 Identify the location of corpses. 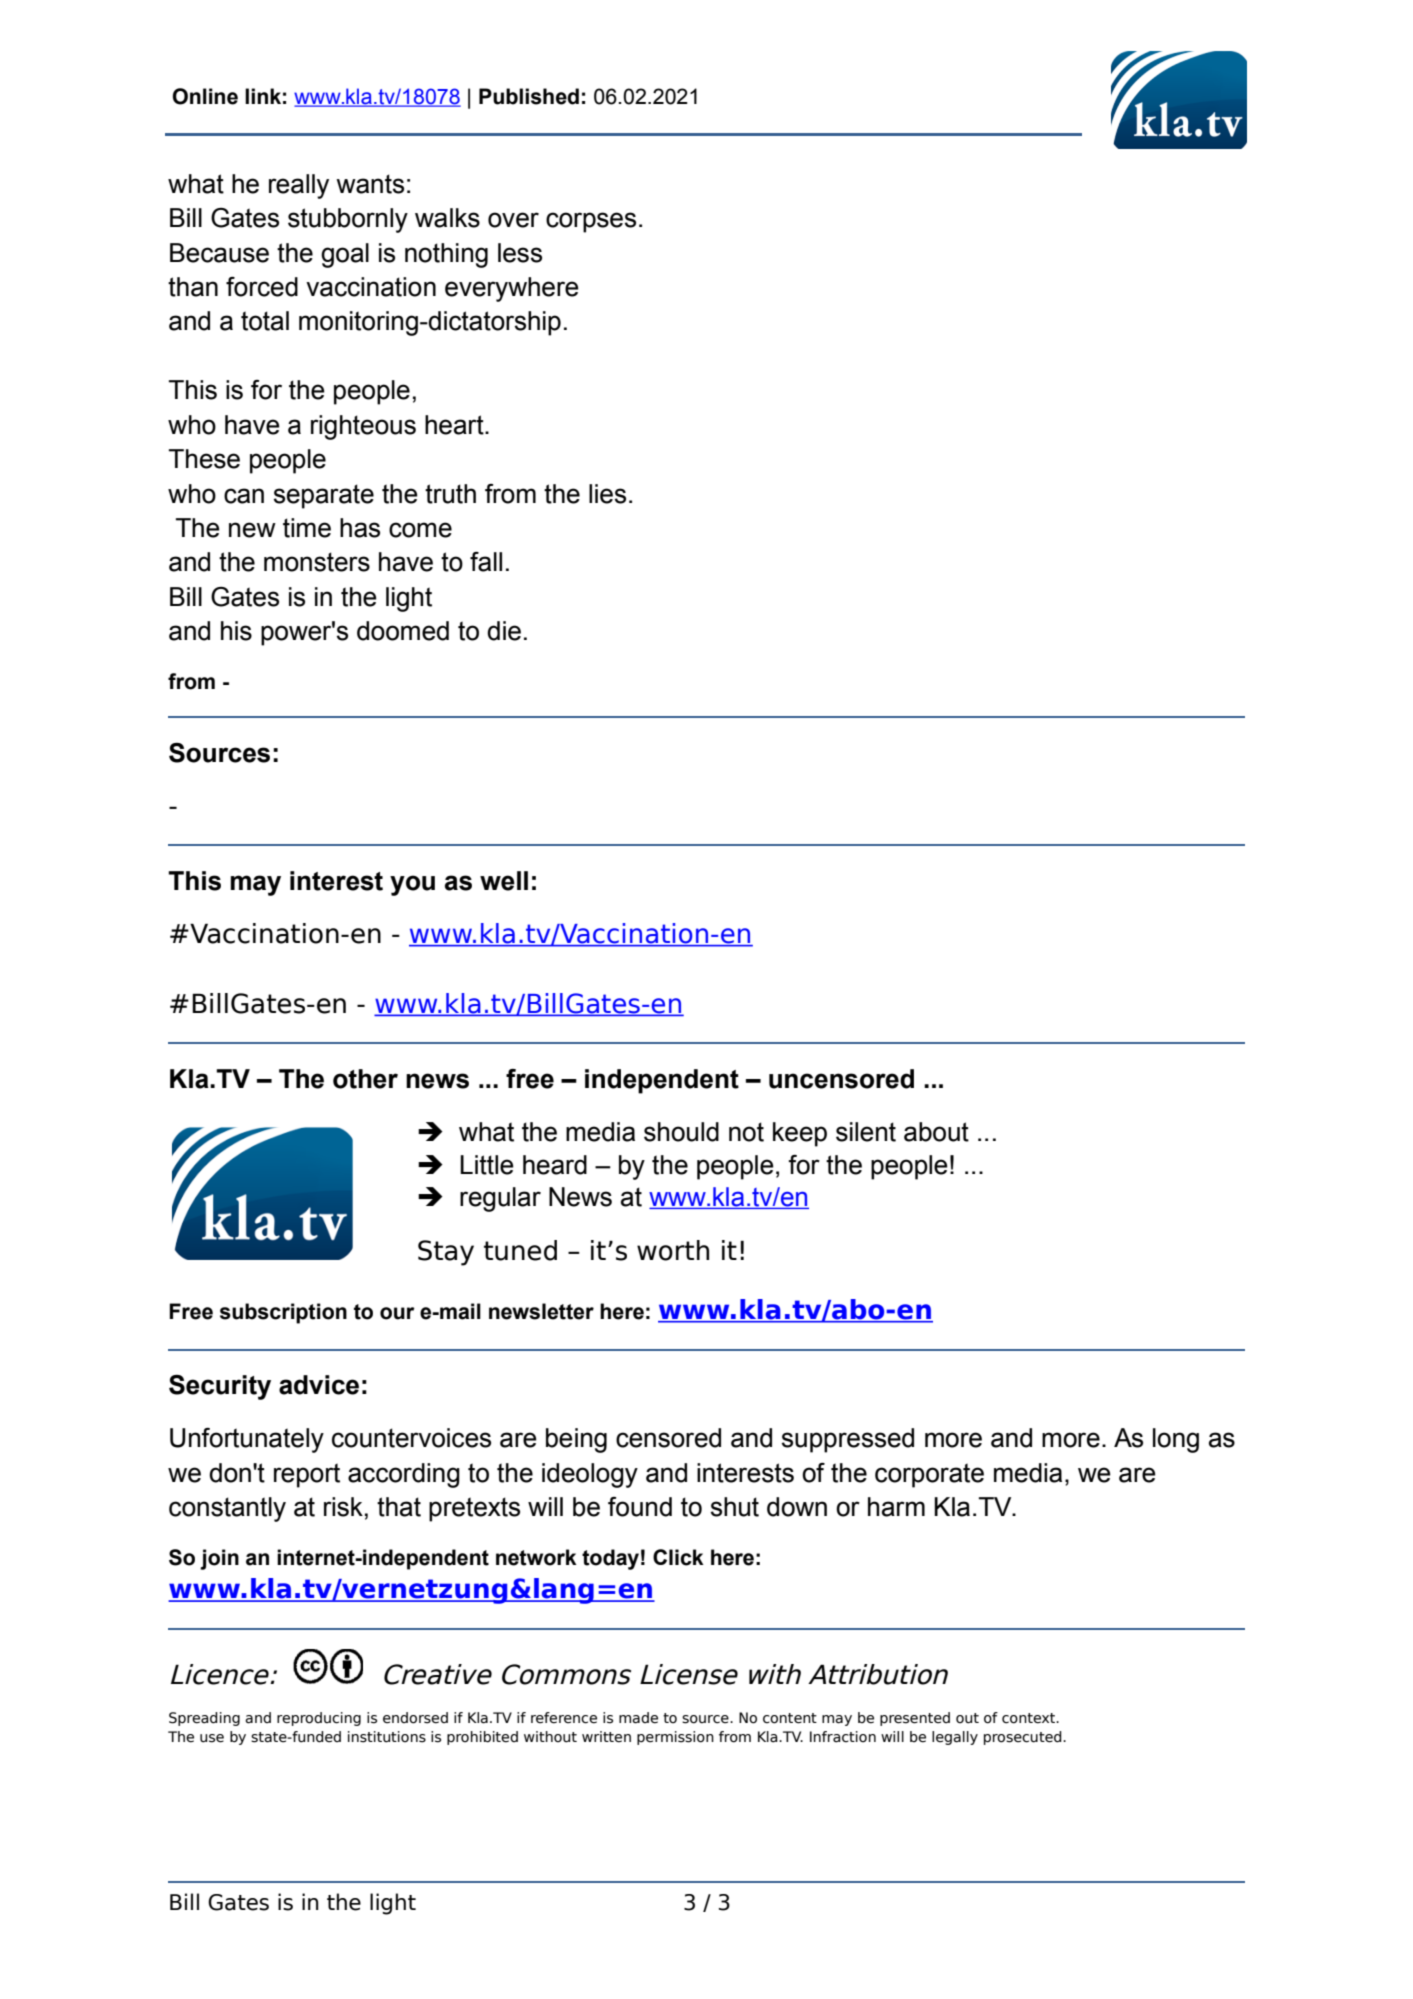
(591, 222).
